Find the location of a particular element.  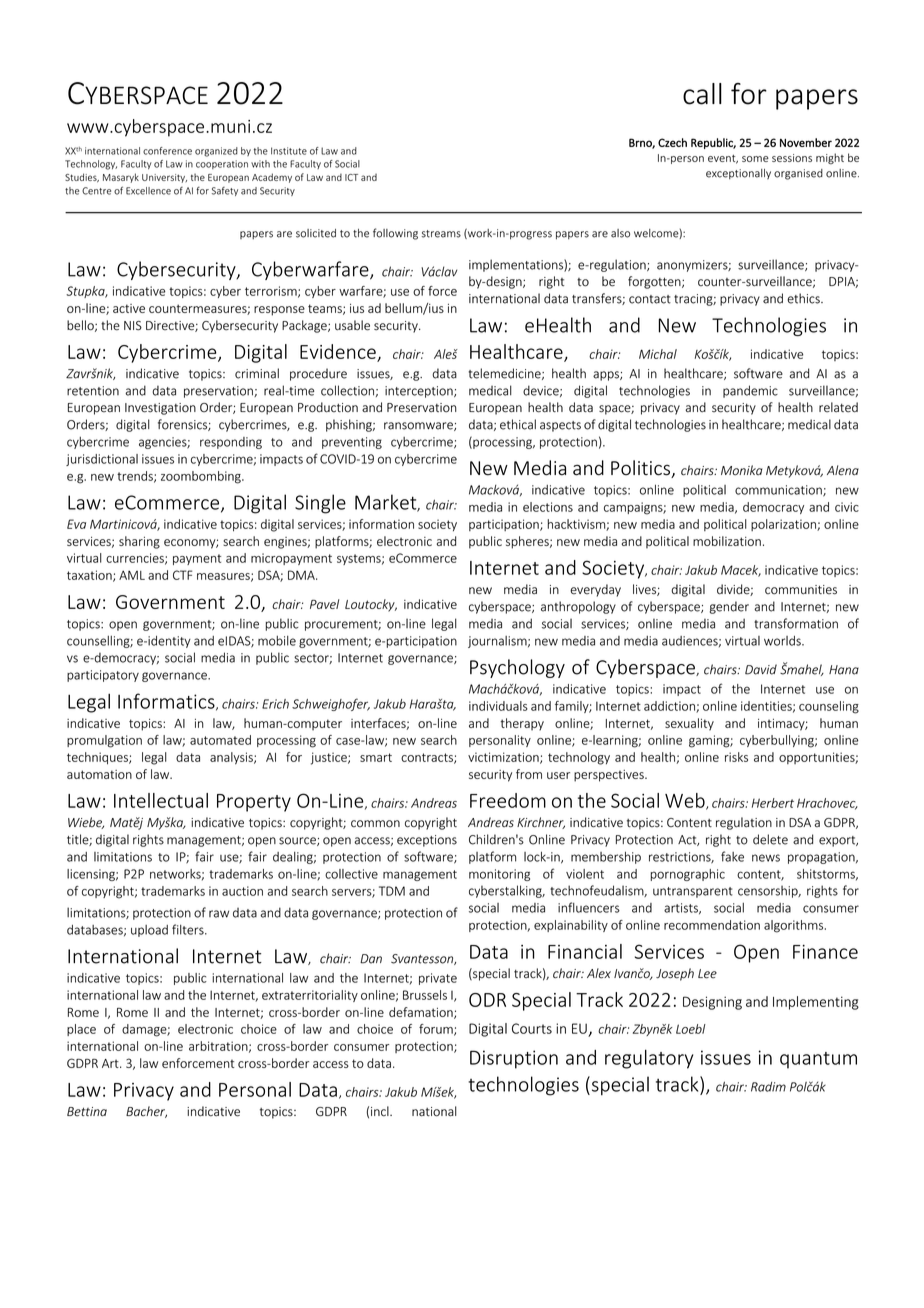

streams is located at coordinates (441, 234).
